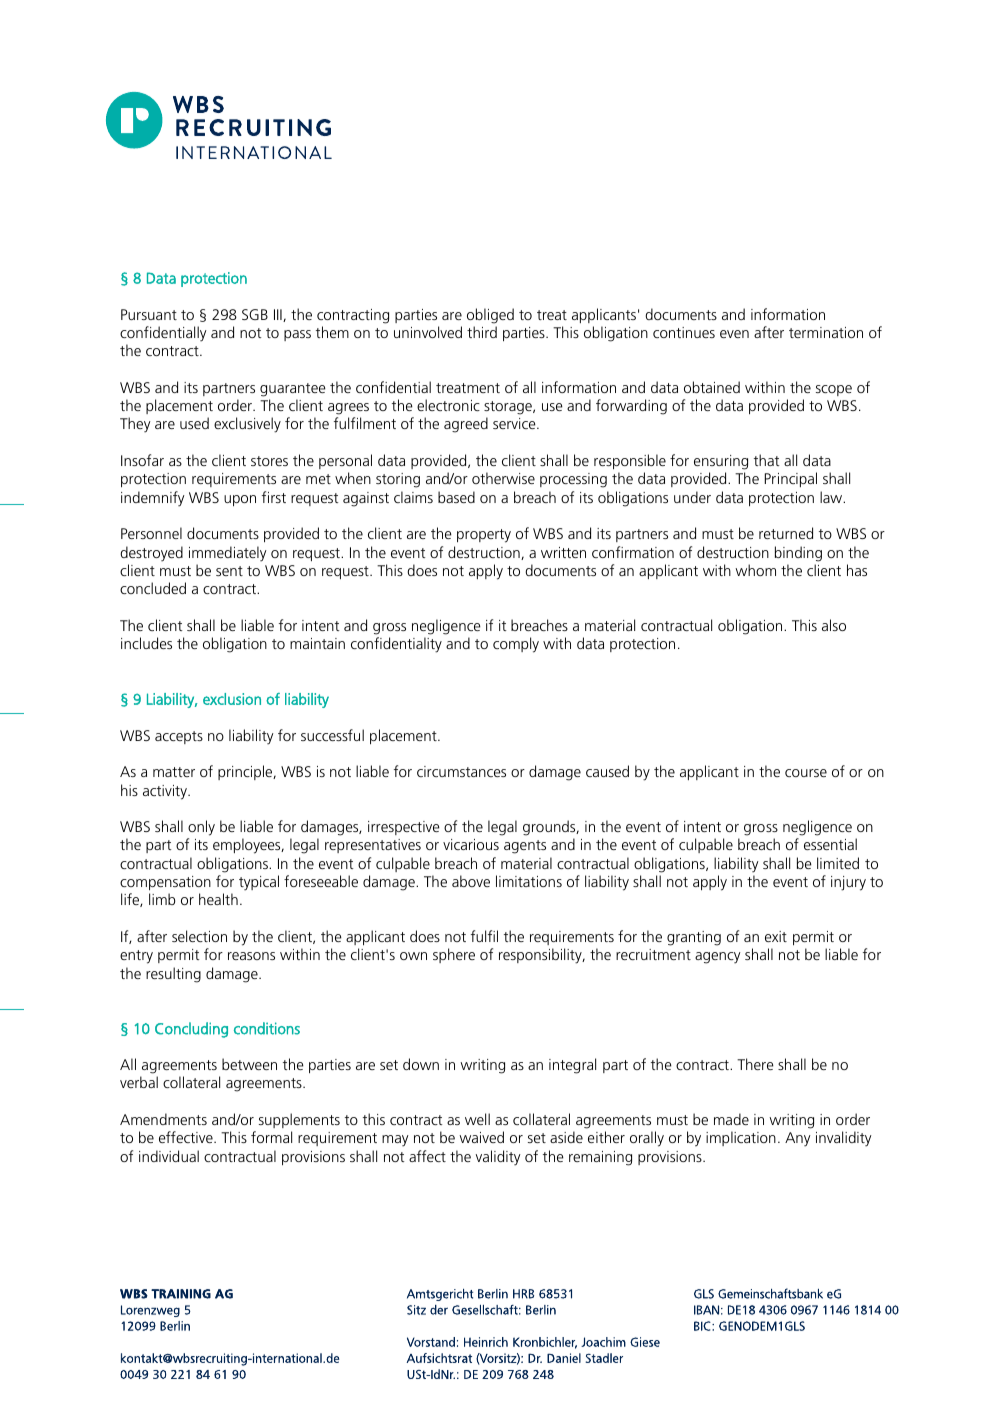  What do you see at coordinates (806, 773) in the screenshot?
I see `course` at bounding box center [806, 773].
